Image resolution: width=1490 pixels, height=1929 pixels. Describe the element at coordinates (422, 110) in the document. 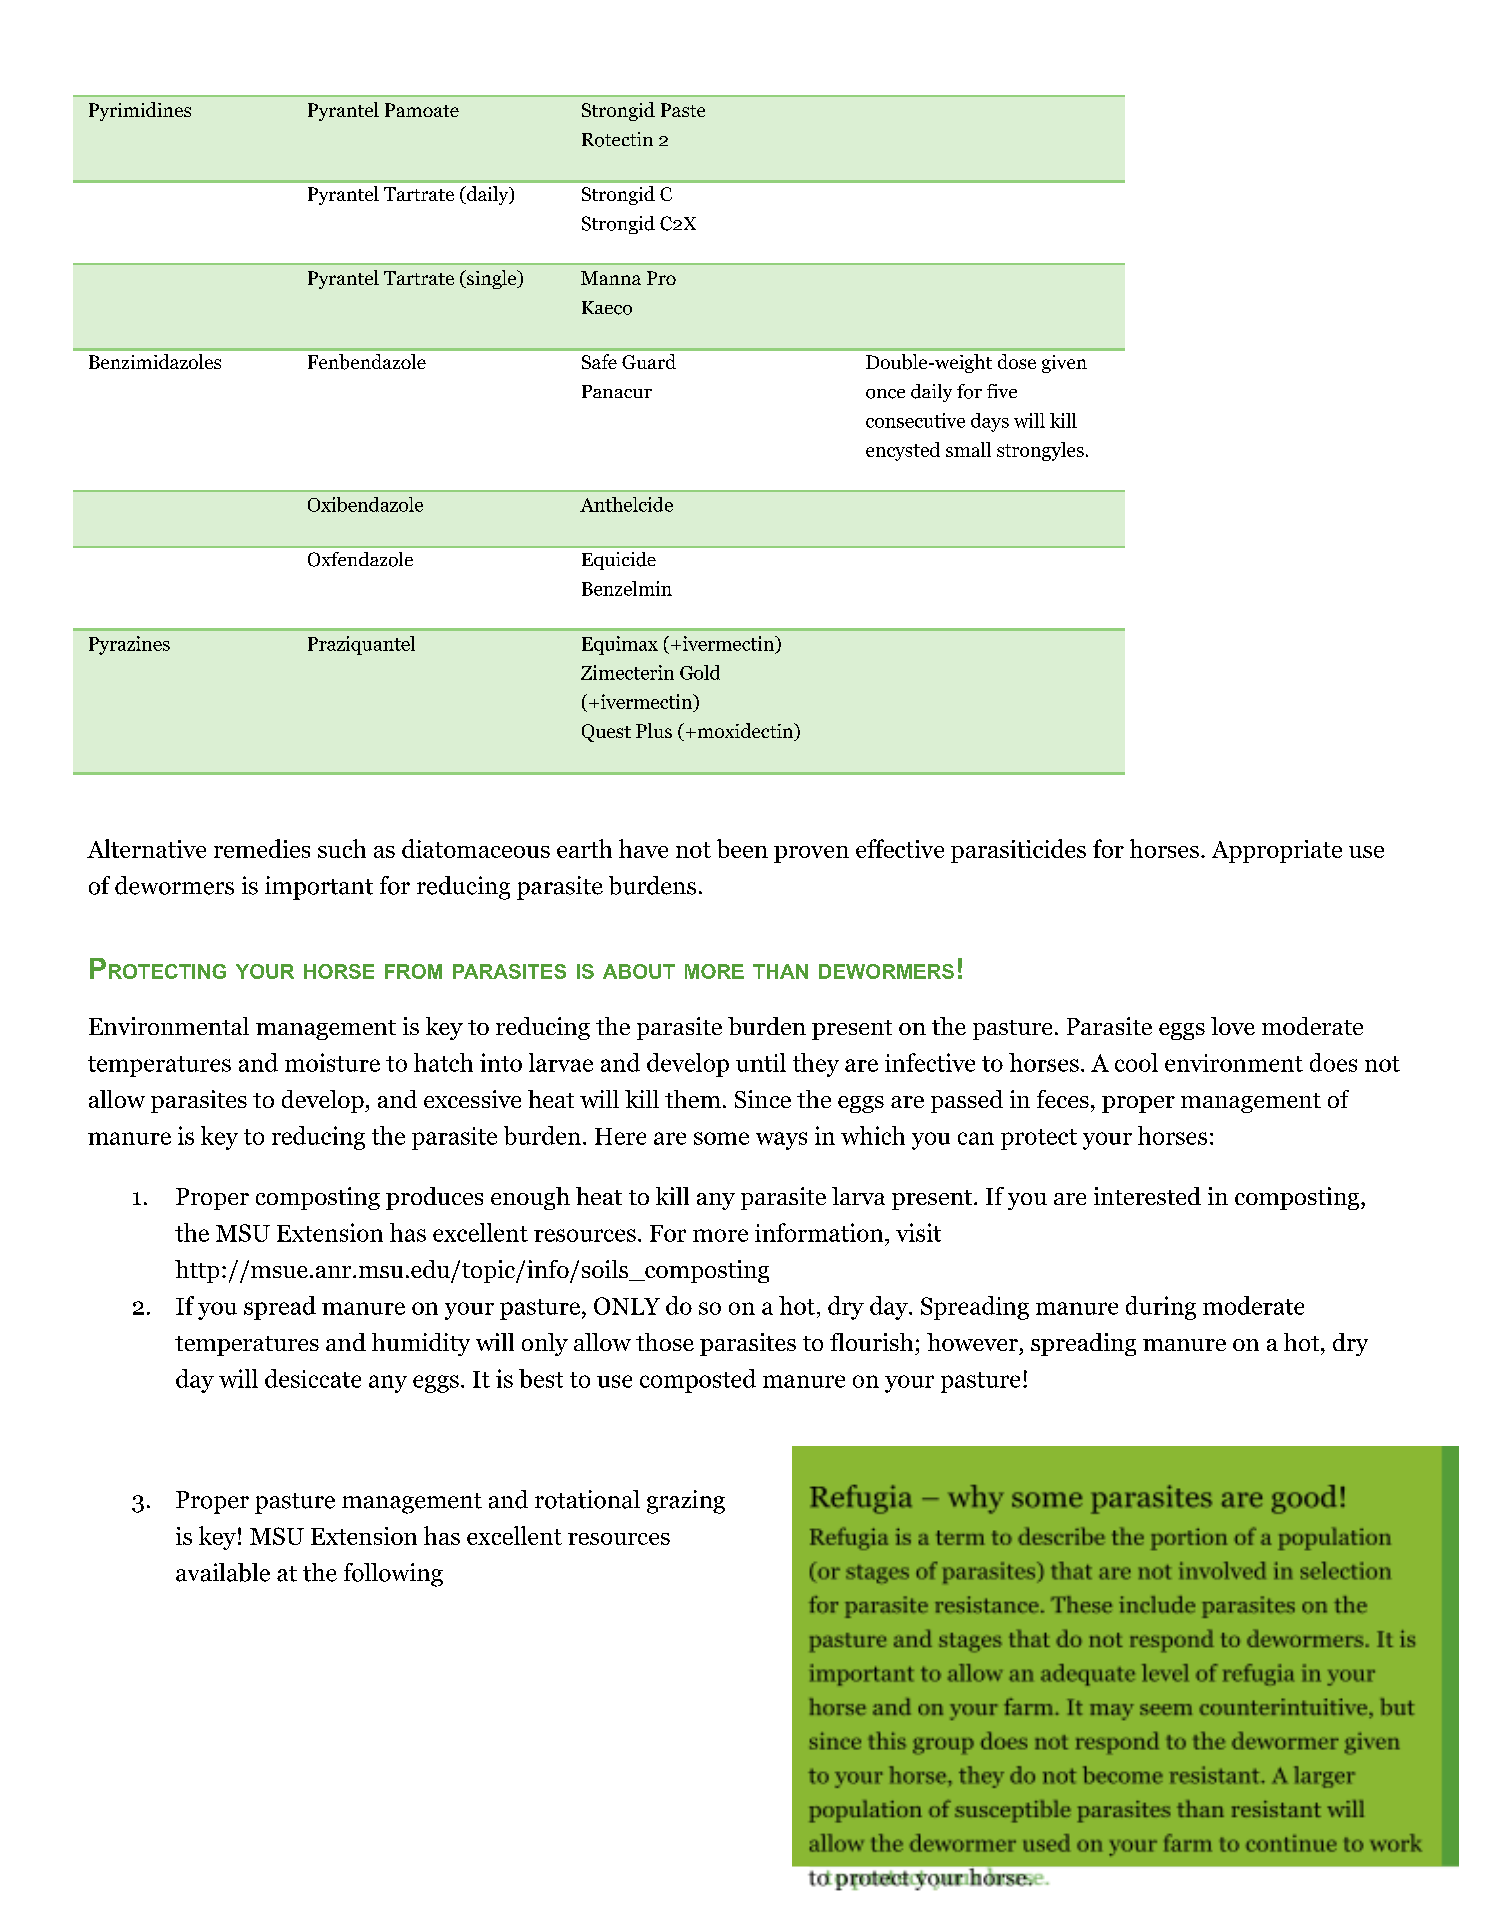

I see `Pamoate` at that location.
